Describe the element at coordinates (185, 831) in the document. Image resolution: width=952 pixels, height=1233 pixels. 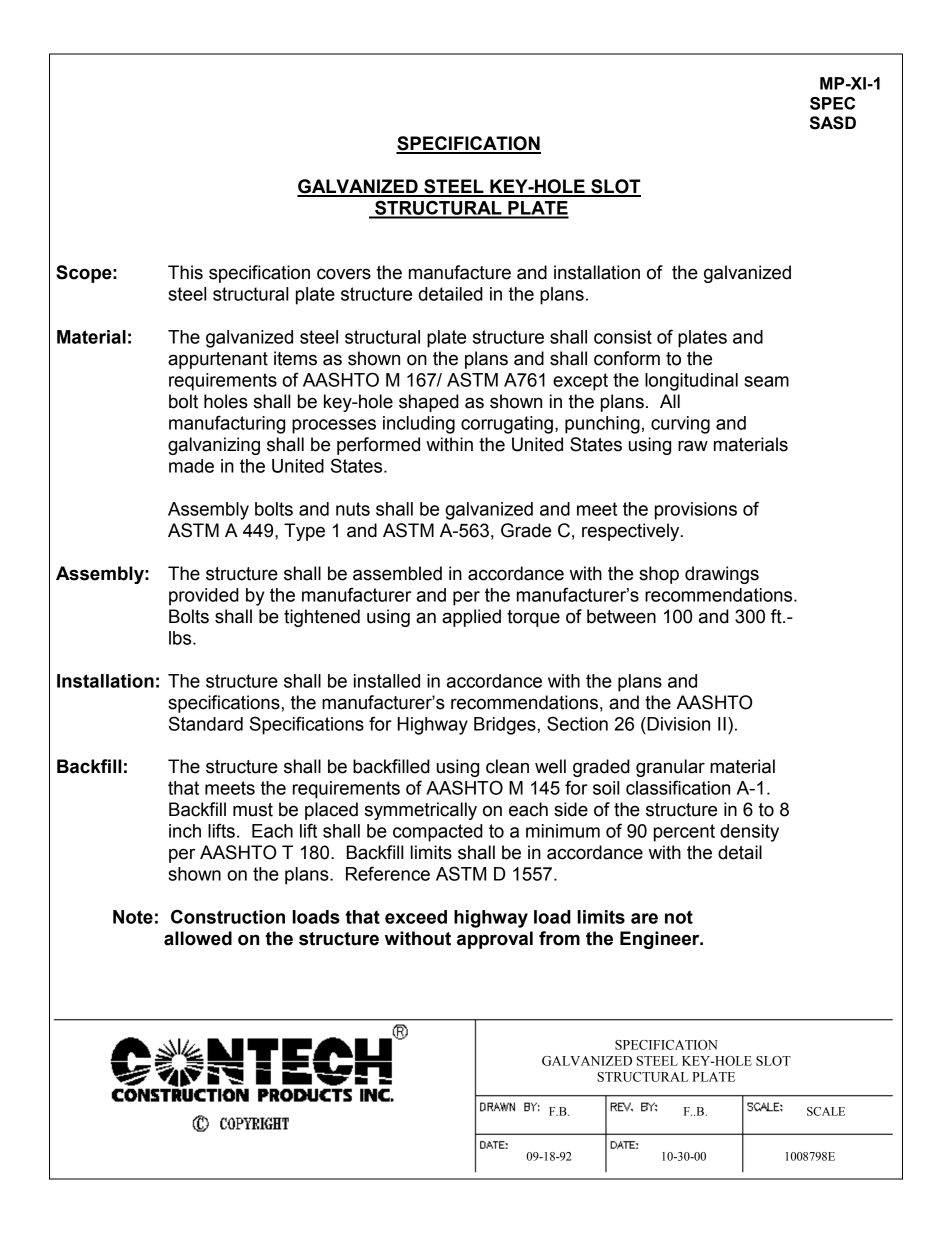
I see `inch` at that location.
